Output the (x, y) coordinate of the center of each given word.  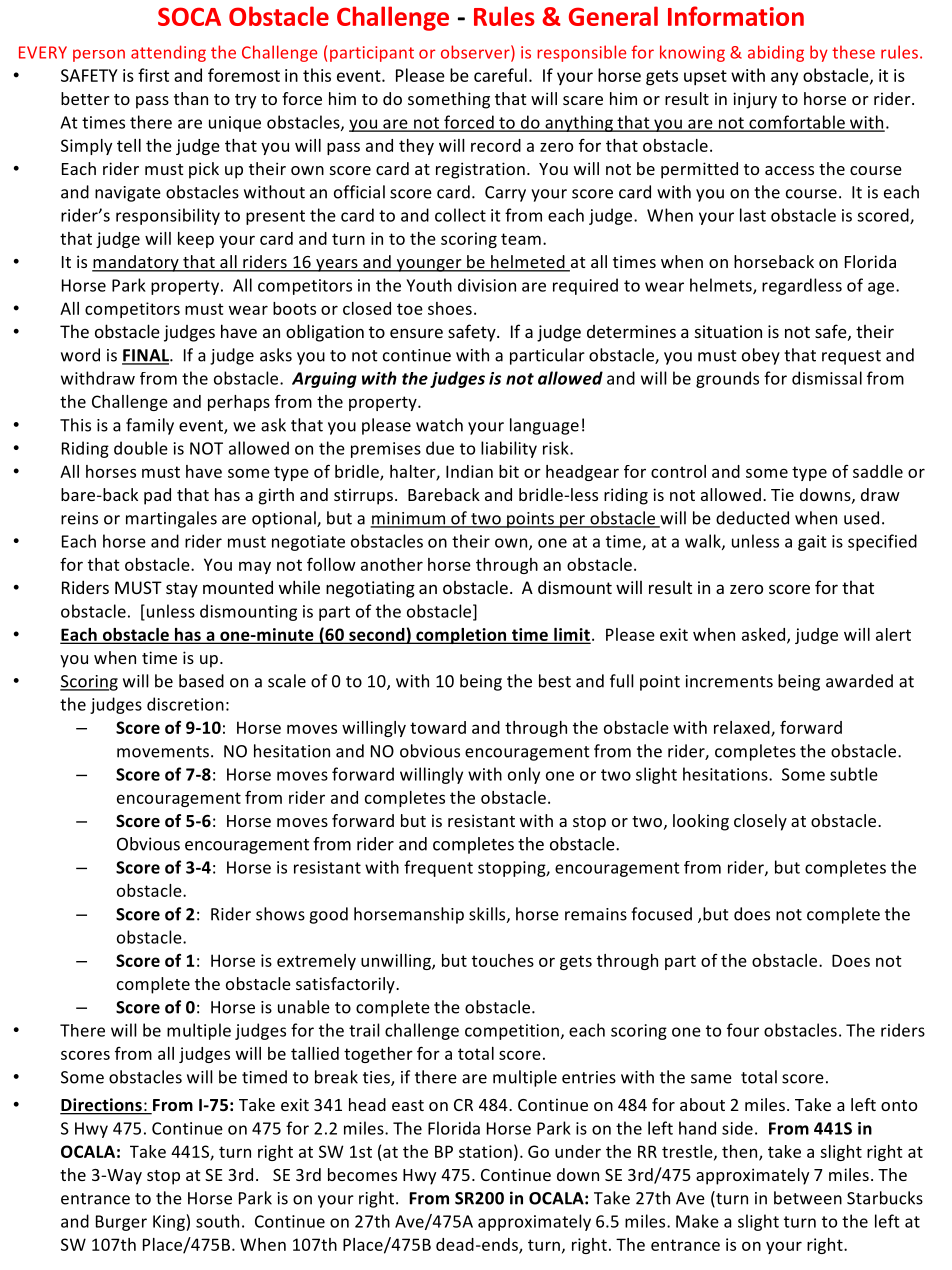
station (485, 1151)
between (808, 1198)
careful (500, 75)
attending (168, 53)
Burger (121, 1223)
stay (182, 590)
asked (765, 635)
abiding (776, 53)
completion (461, 636)
